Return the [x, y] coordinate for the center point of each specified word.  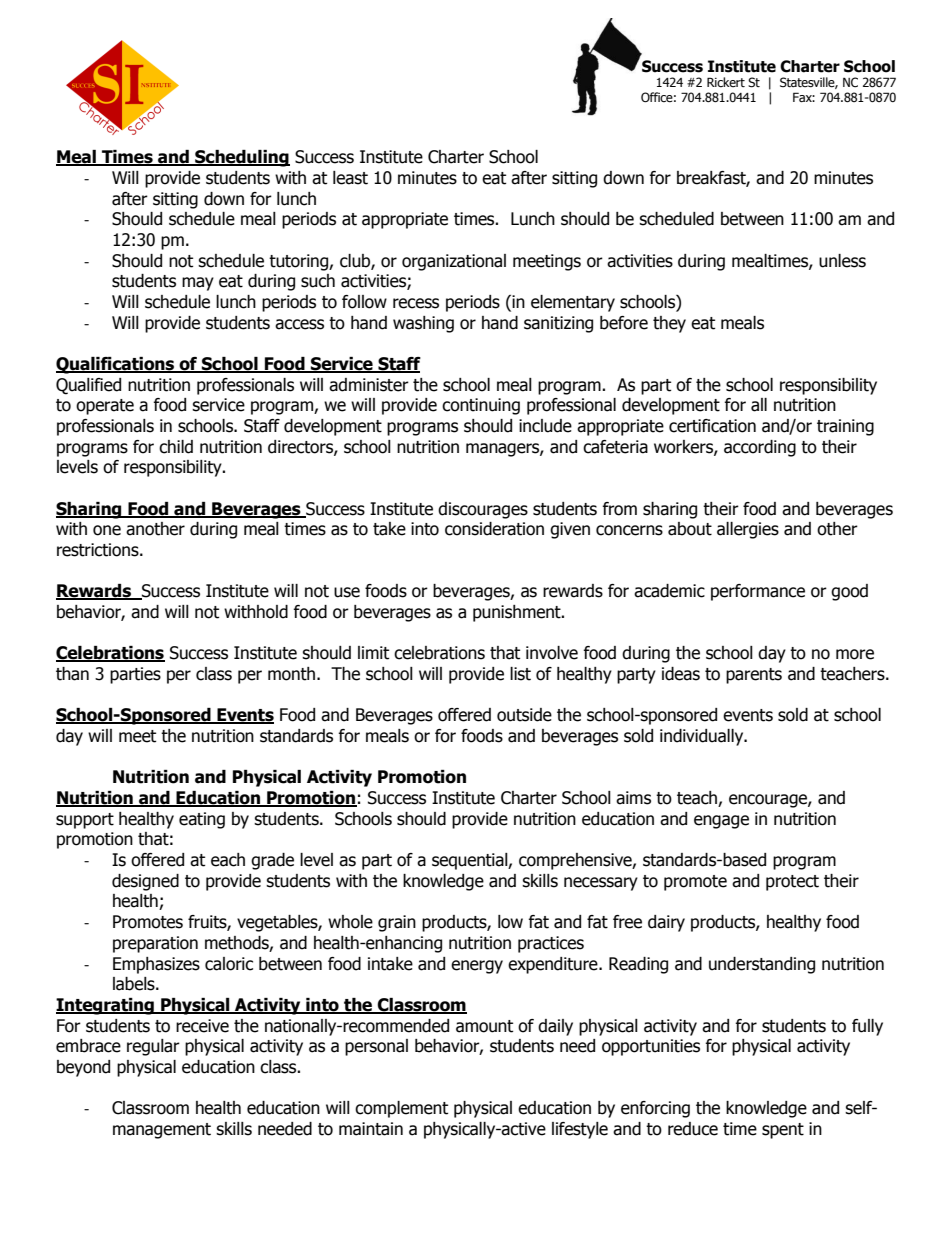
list [520, 674]
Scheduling [241, 158]
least [350, 178]
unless [842, 261]
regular [153, 1047]
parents [754, 676]
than [72, 674]
